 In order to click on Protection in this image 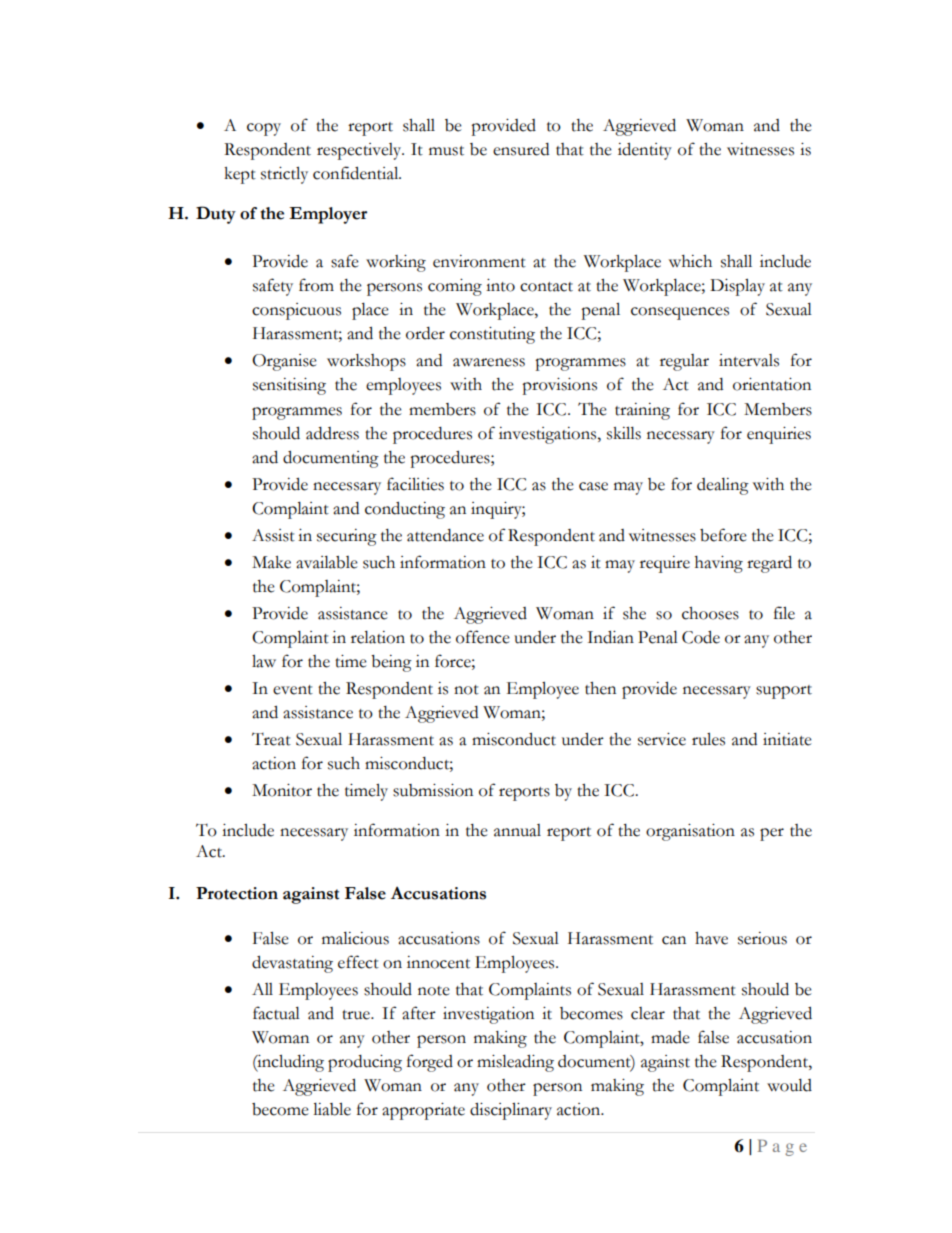, I will do `click(237, 893)`.
